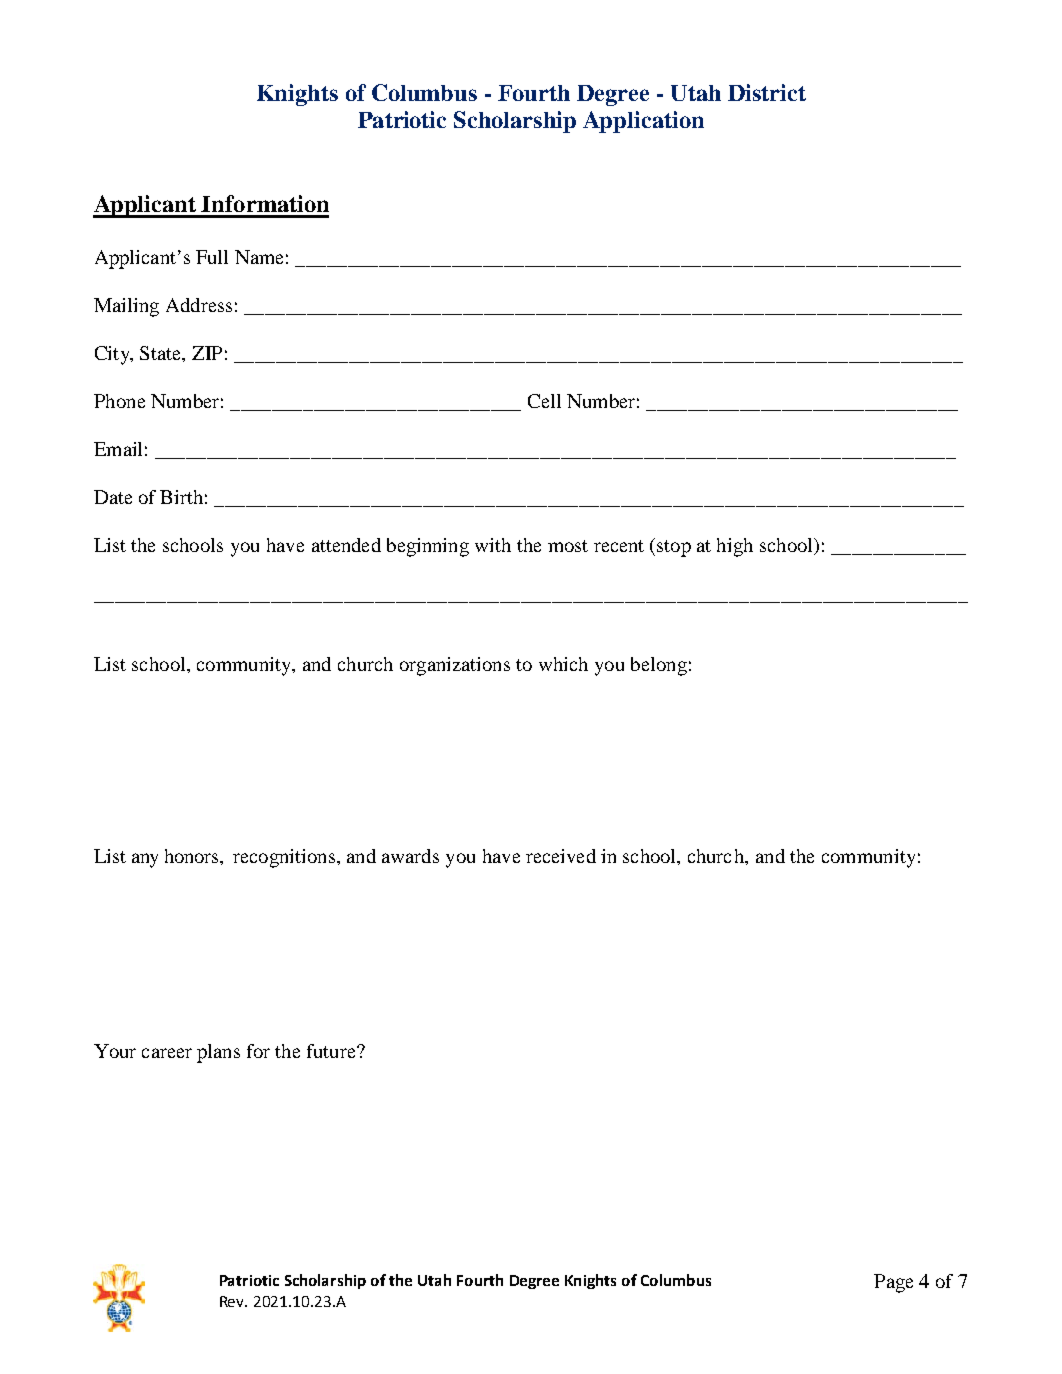 The height and width of the screenshot is (1374, 1062). Describe the element at coordinates (455, 666) in the screenshot. I see `organizations` at that location.
